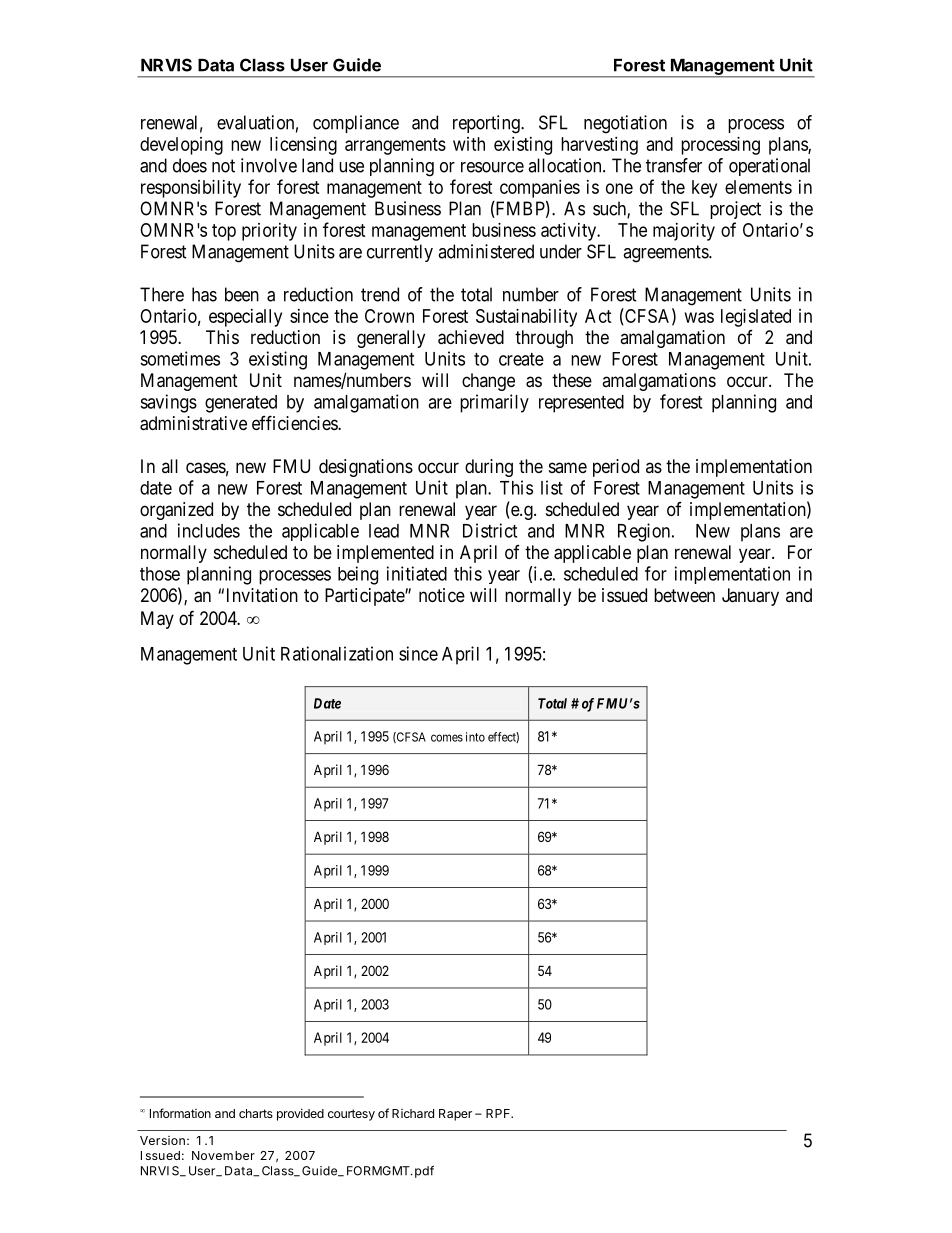  Describe the element at coordinates (475, 737) in the screenshot. I see `into` at that location.
